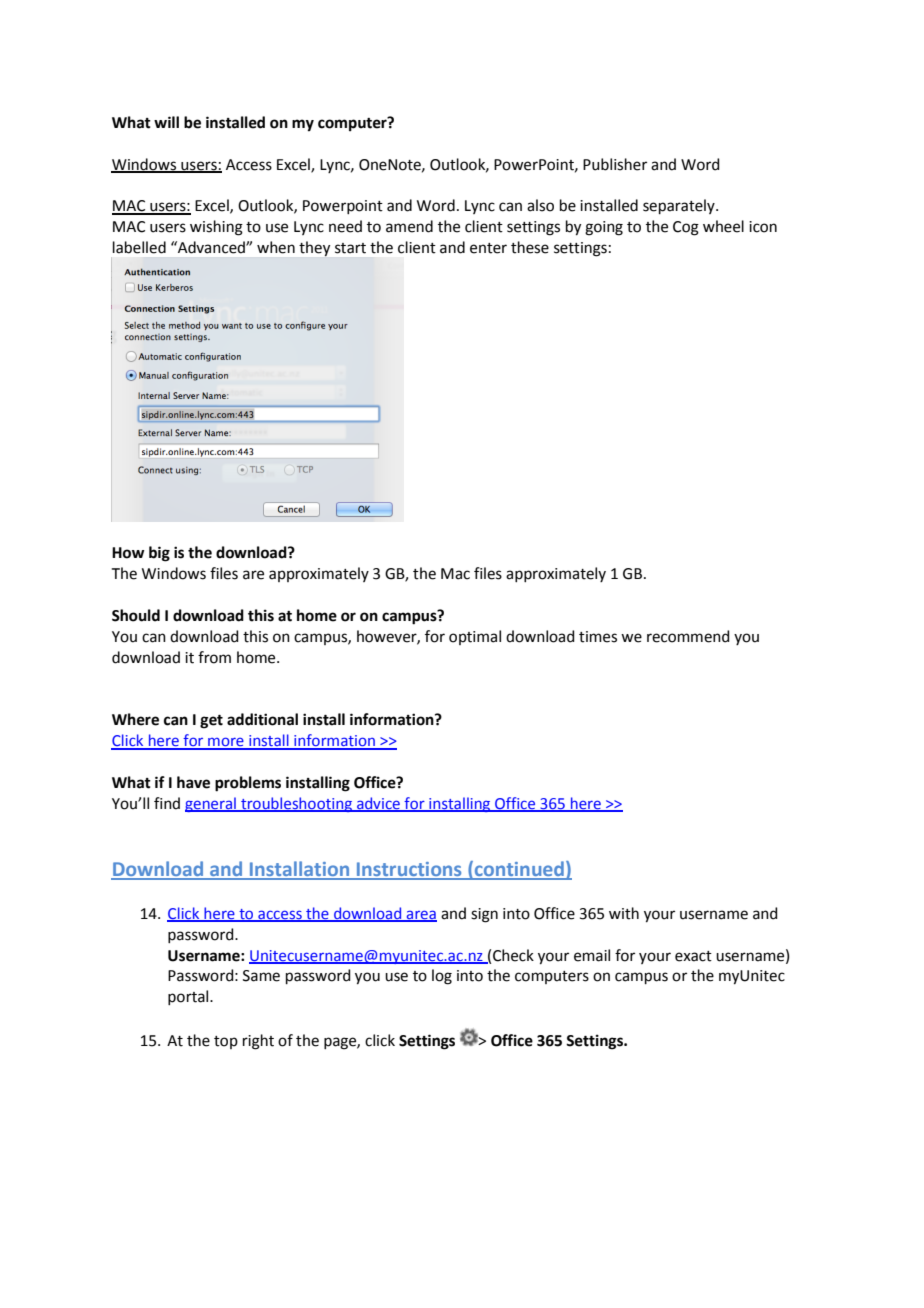 This screenshot has width=924, height=1308. I want to click on will, so click(166, 122).
